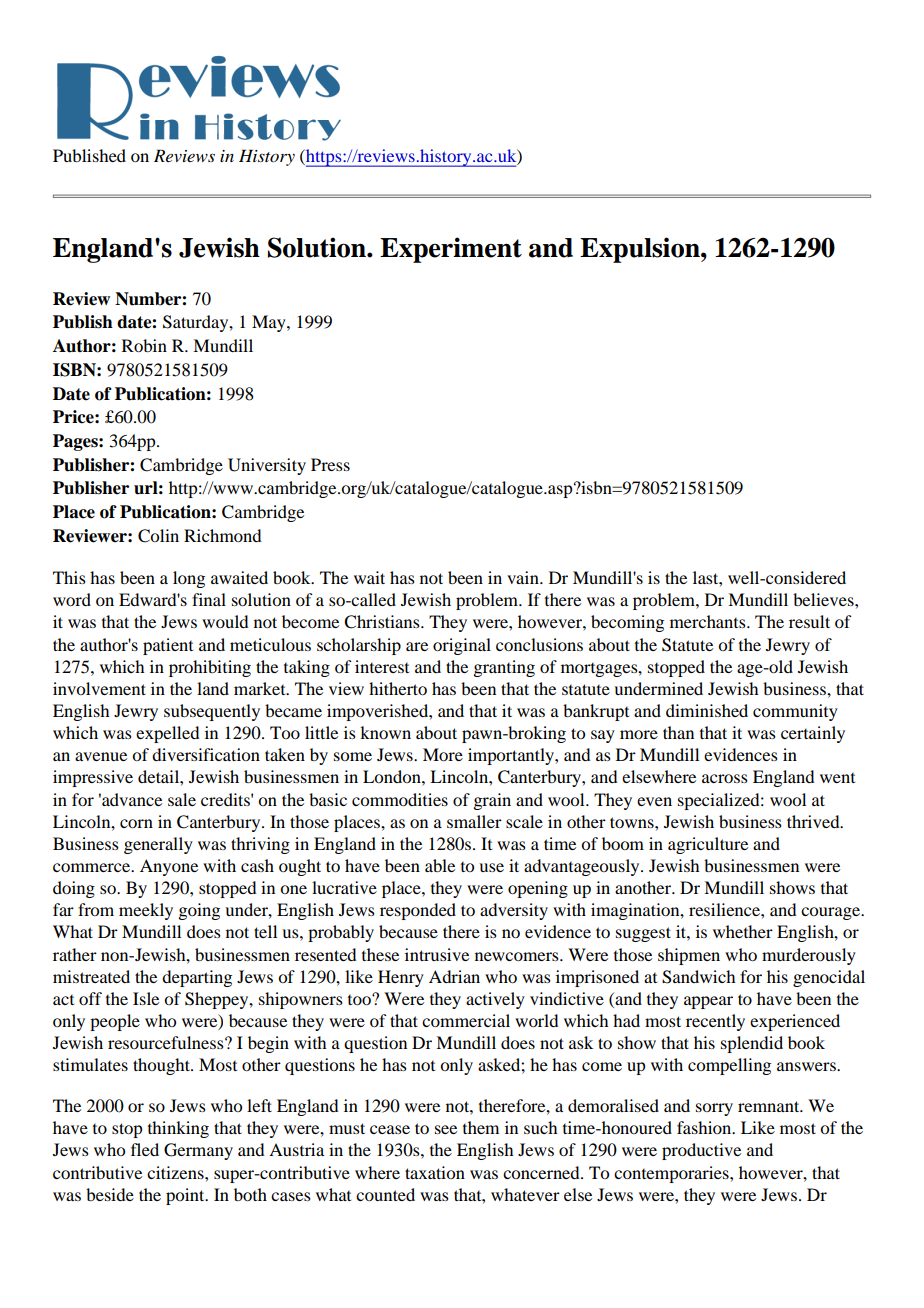 The width and height of the screenshot is (924, 1308). What do you see at coordinates (709, 621) in the screenshot?
I see `merchants` at bounding box center [709, 621].
